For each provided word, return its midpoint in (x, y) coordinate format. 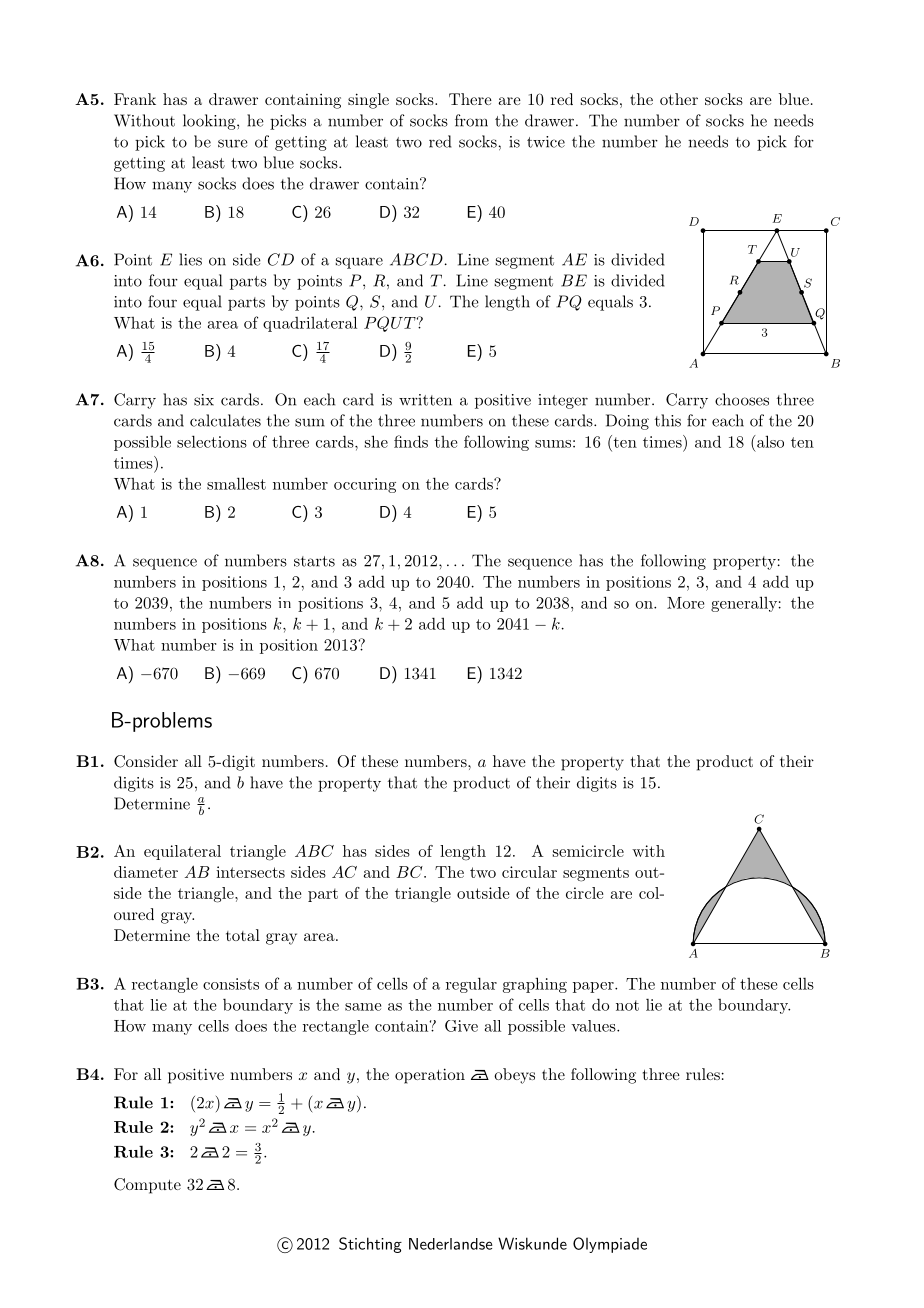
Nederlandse (450, 1244)
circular (529, 872)
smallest (236, 483)
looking (210, 122)
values (593, 1026)
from (471, 120)
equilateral (182, 852)
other (679, 99)
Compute (147, 1186)
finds (411, 441)
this (668, 420)
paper (594, 987)
